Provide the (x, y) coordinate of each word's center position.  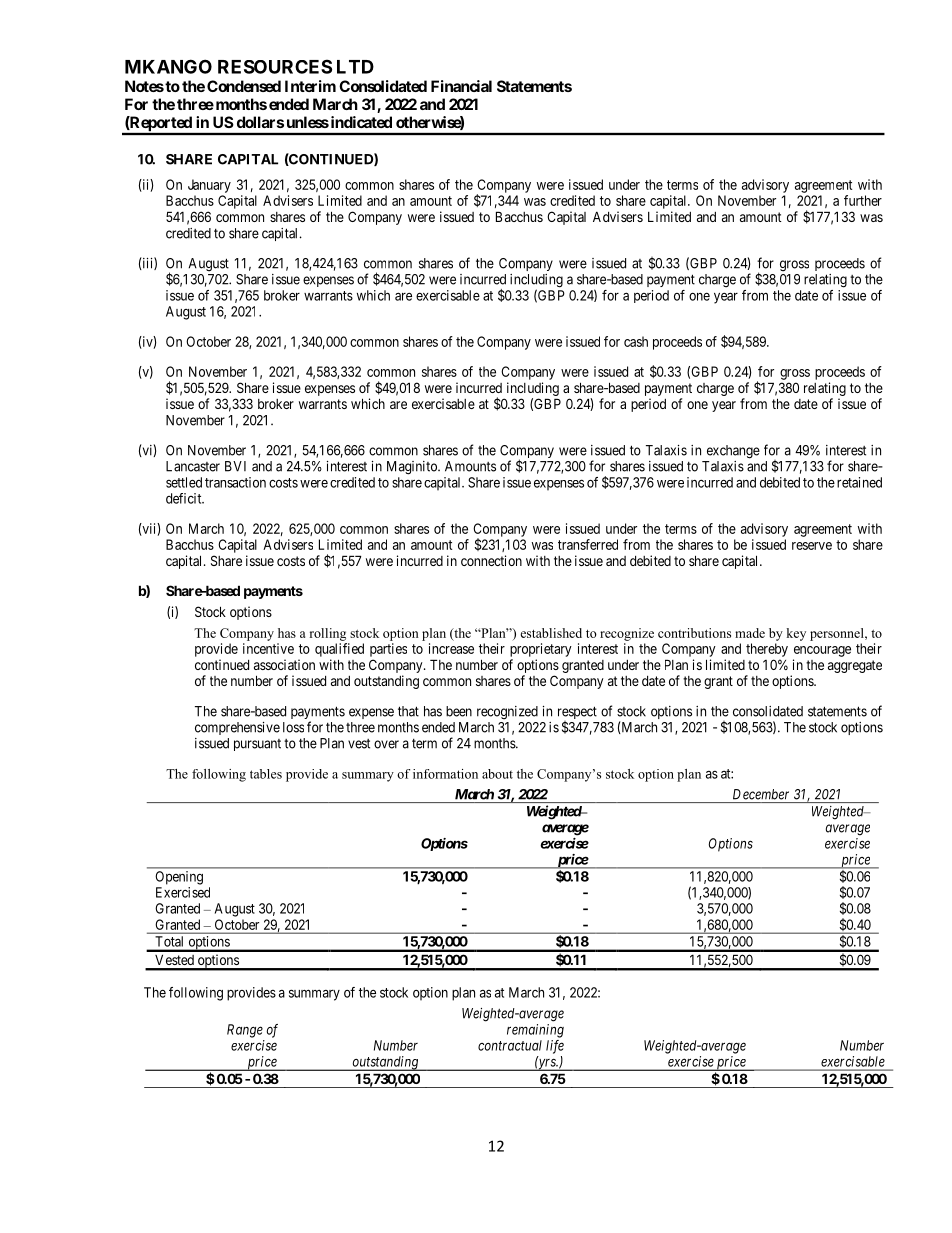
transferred (588, 544)
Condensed (244, 86)
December (761, 794)
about (497, 774)
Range (245, 1031)
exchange (733, 452)
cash (636, 341)
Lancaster (193, 466)
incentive (268, 648)
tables (266, 774)
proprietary (541, 650)
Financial (461, 86)
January (209, 186)
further (863, 200)
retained (859, 482)
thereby (767, 650)
